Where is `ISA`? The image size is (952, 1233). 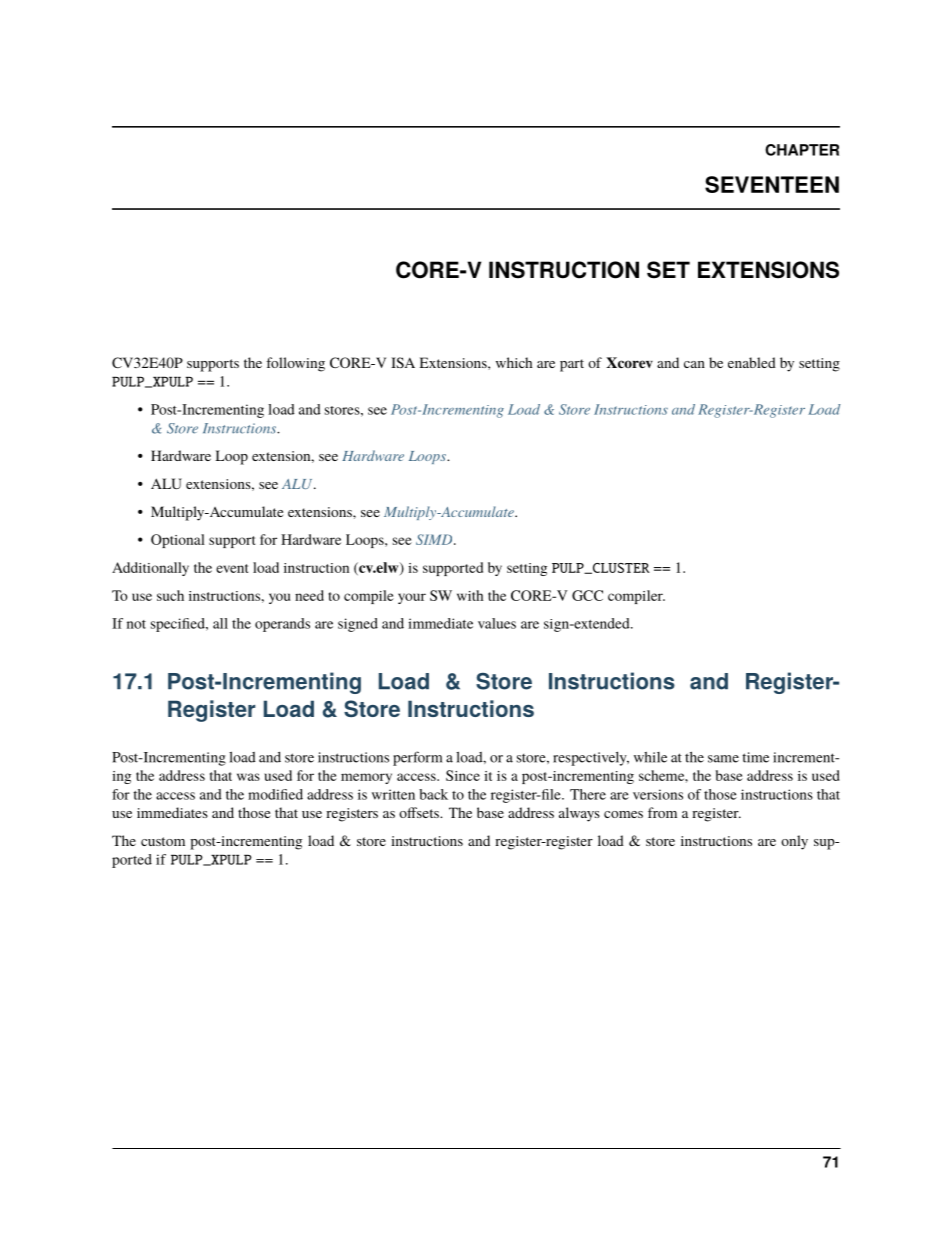 ISA is located at coordinates (403, 362).
